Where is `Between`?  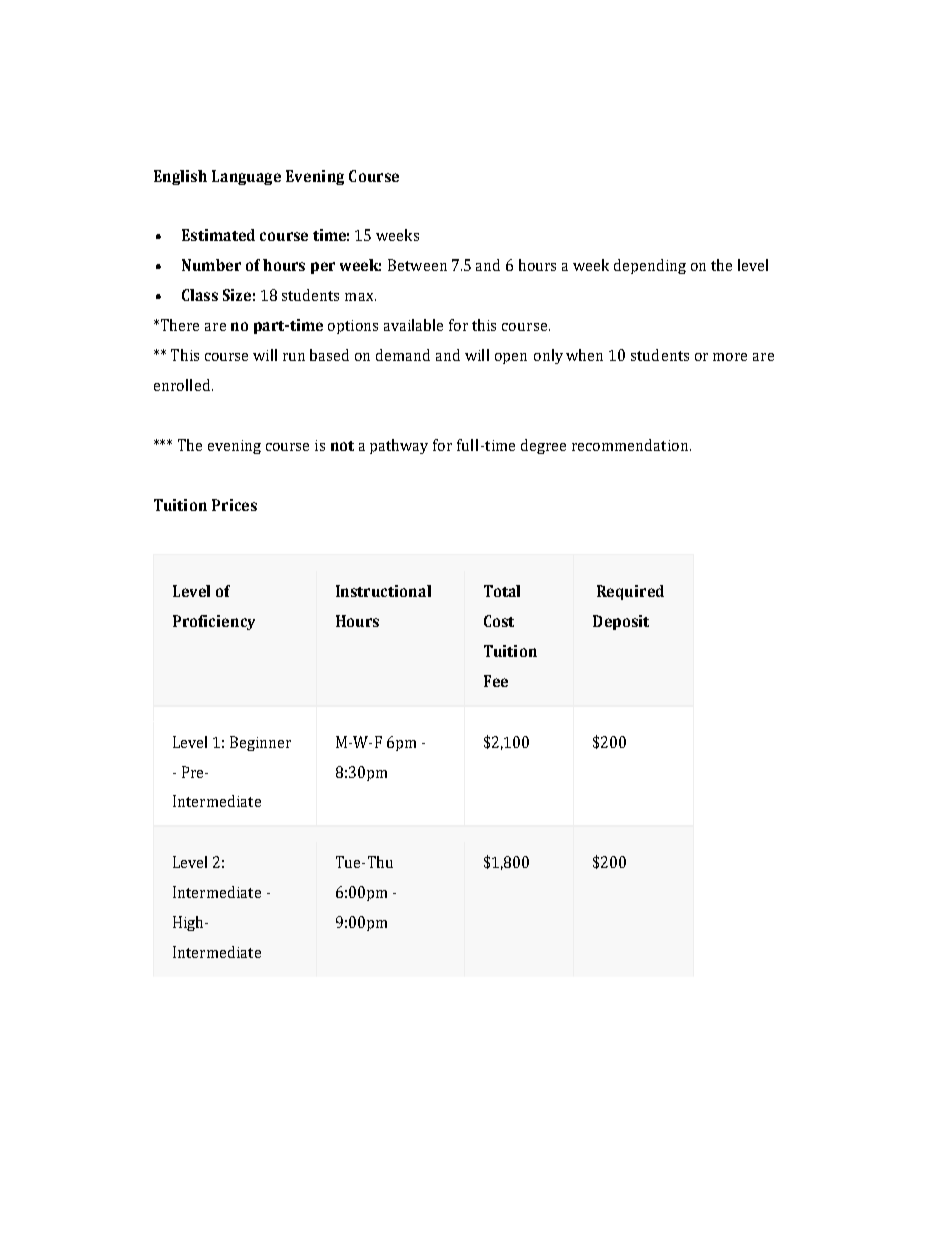
Between is located at coordinates (417, 265).
